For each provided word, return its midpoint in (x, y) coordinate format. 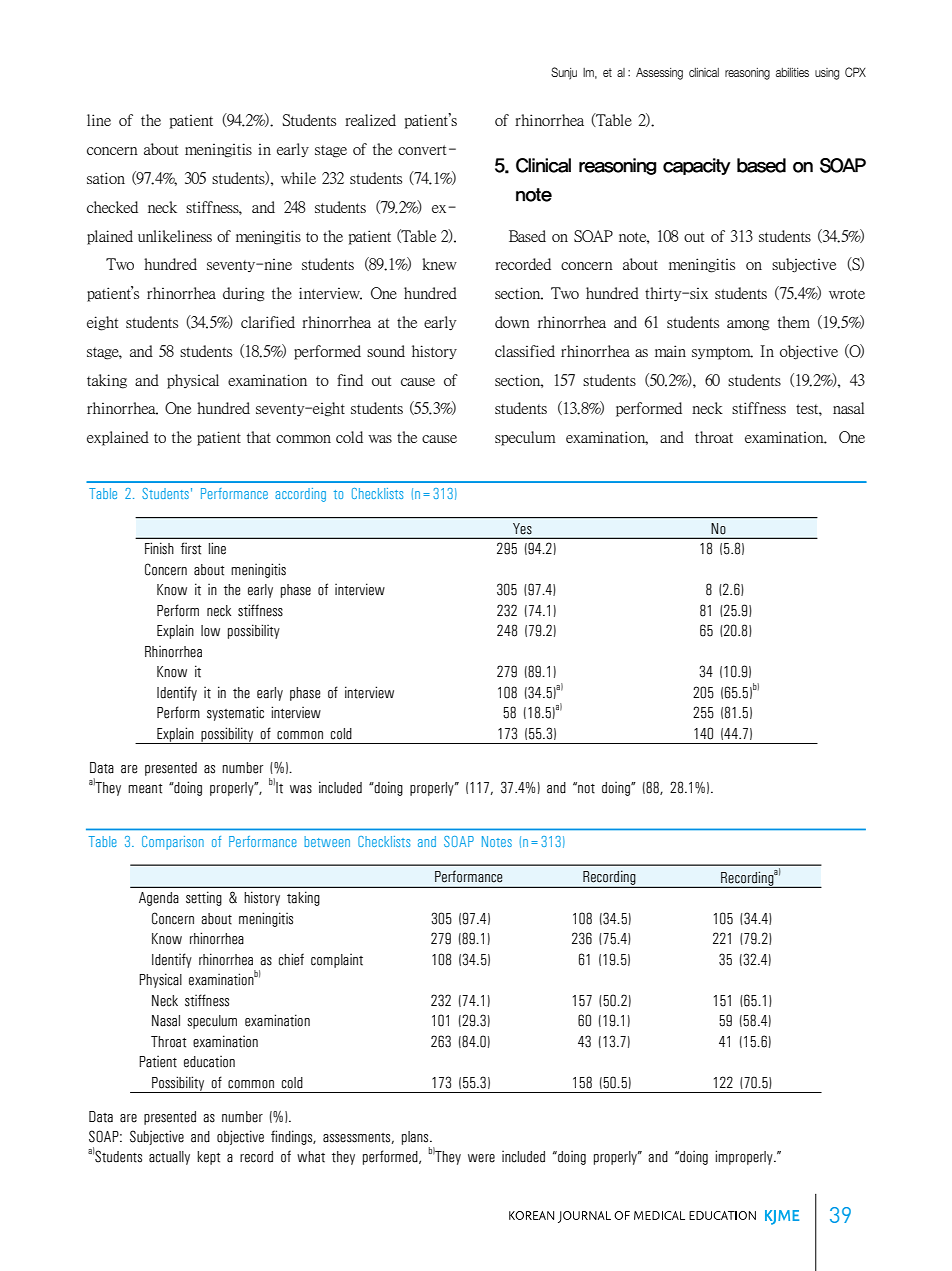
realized (370, 120)
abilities (792, 72)
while (298, 178)
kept (209, 1158)
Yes (522, 528)
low (210, 631)
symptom (722, 353)
